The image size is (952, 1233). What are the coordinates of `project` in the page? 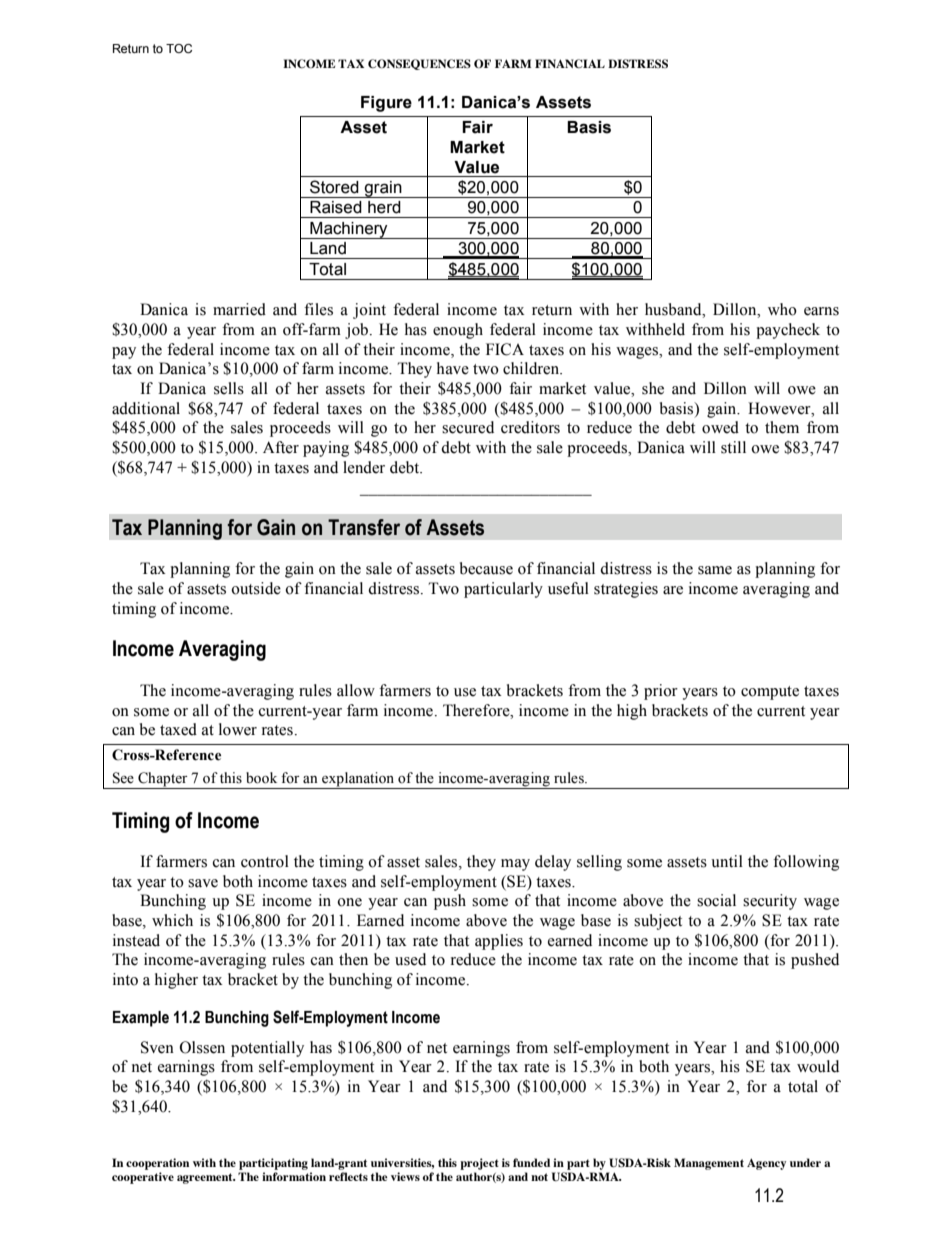 It's located at (479, 1164).
